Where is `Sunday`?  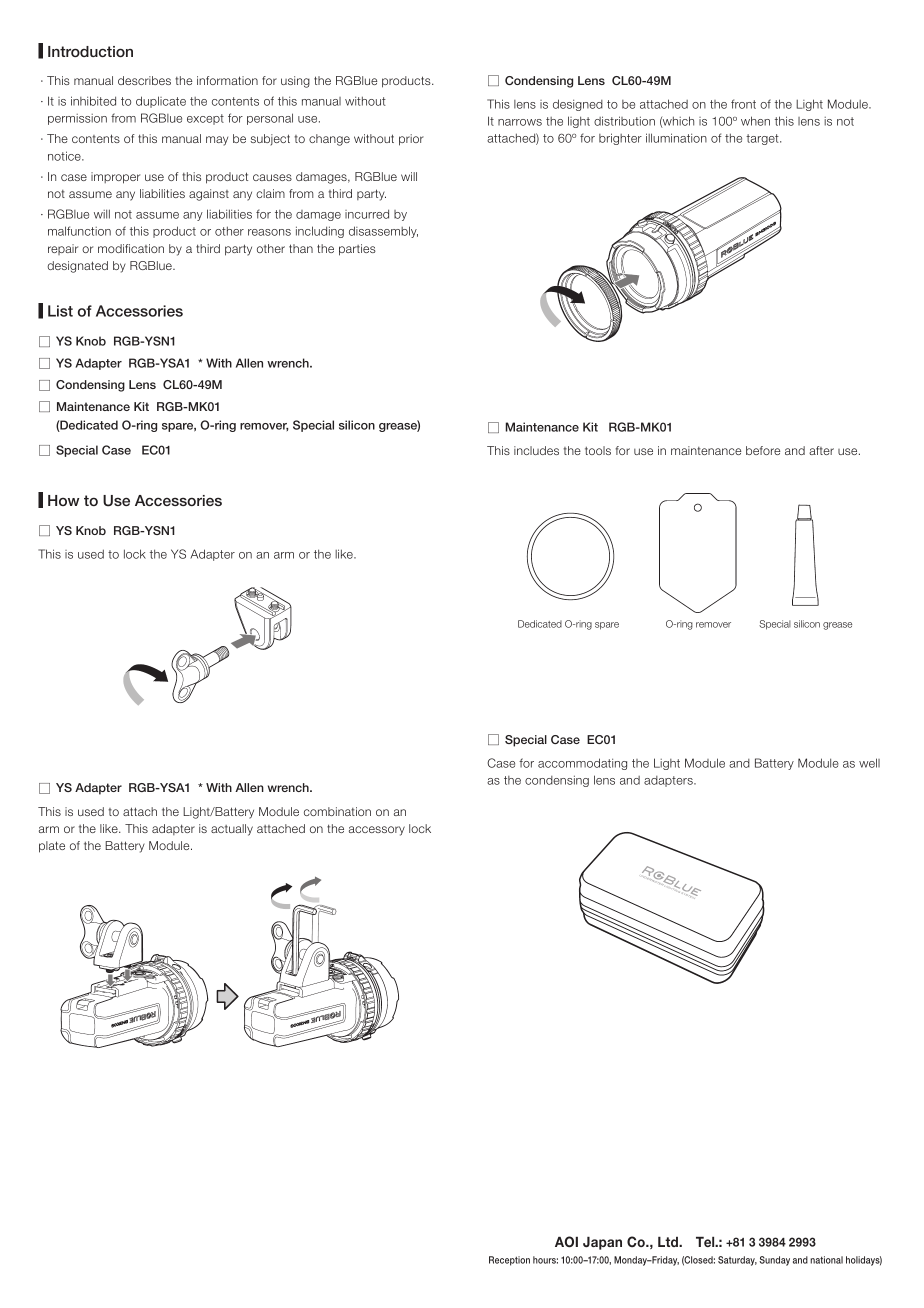
Sunday is located at coordinates (774, 1261).
